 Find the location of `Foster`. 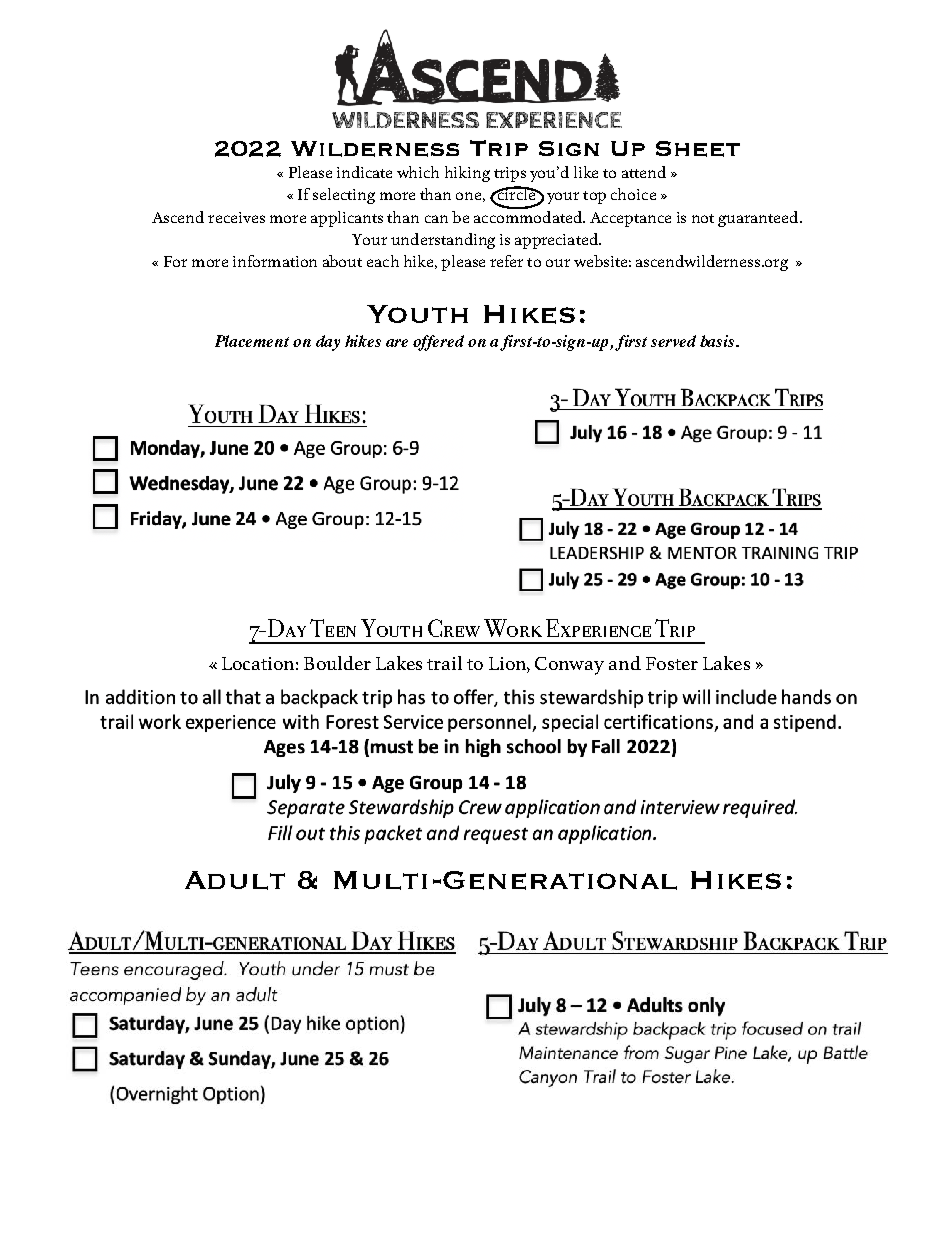

Foster is located at coordinates (672, 663).
